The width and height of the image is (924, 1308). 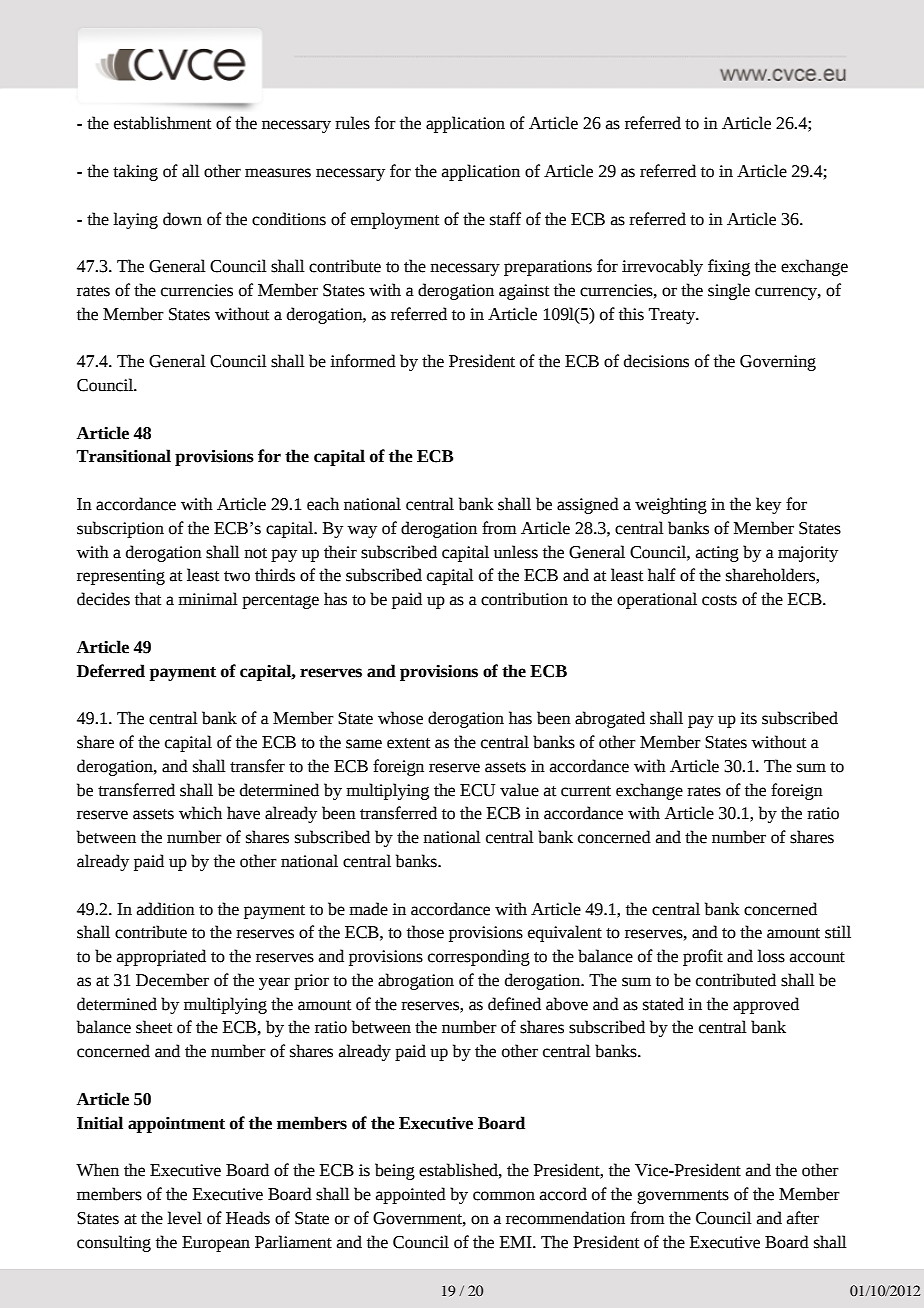 What do you see at coordinates (184, 1218) in the image?
I see `level` at bounding box center [184, 1218].
